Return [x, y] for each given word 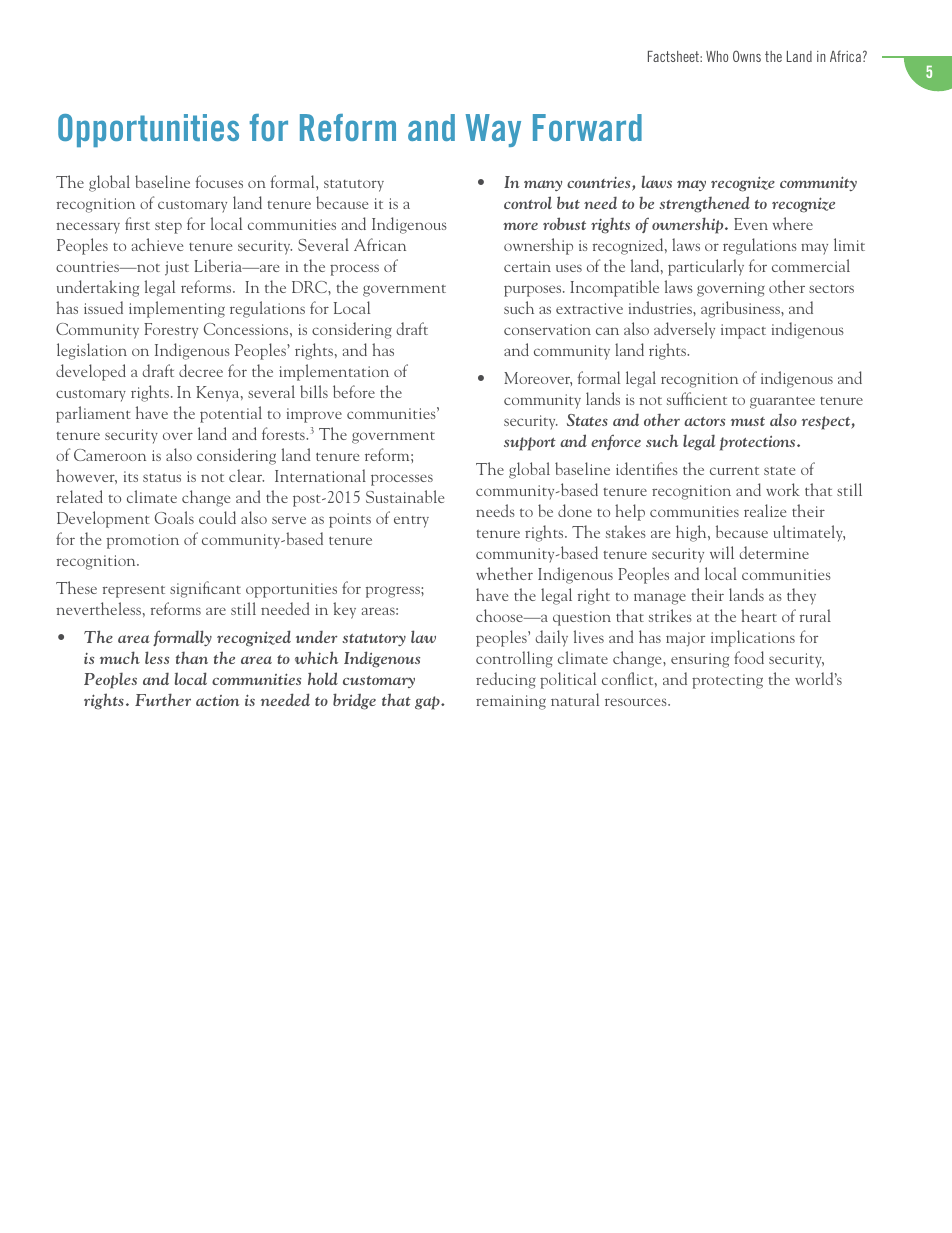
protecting [727, 681]
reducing [506, 680]
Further [163, 699]
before [354, 391]
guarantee [782, 402]
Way [493, 130]
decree [201, 370]
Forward [587, 127]
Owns [747, 56]
